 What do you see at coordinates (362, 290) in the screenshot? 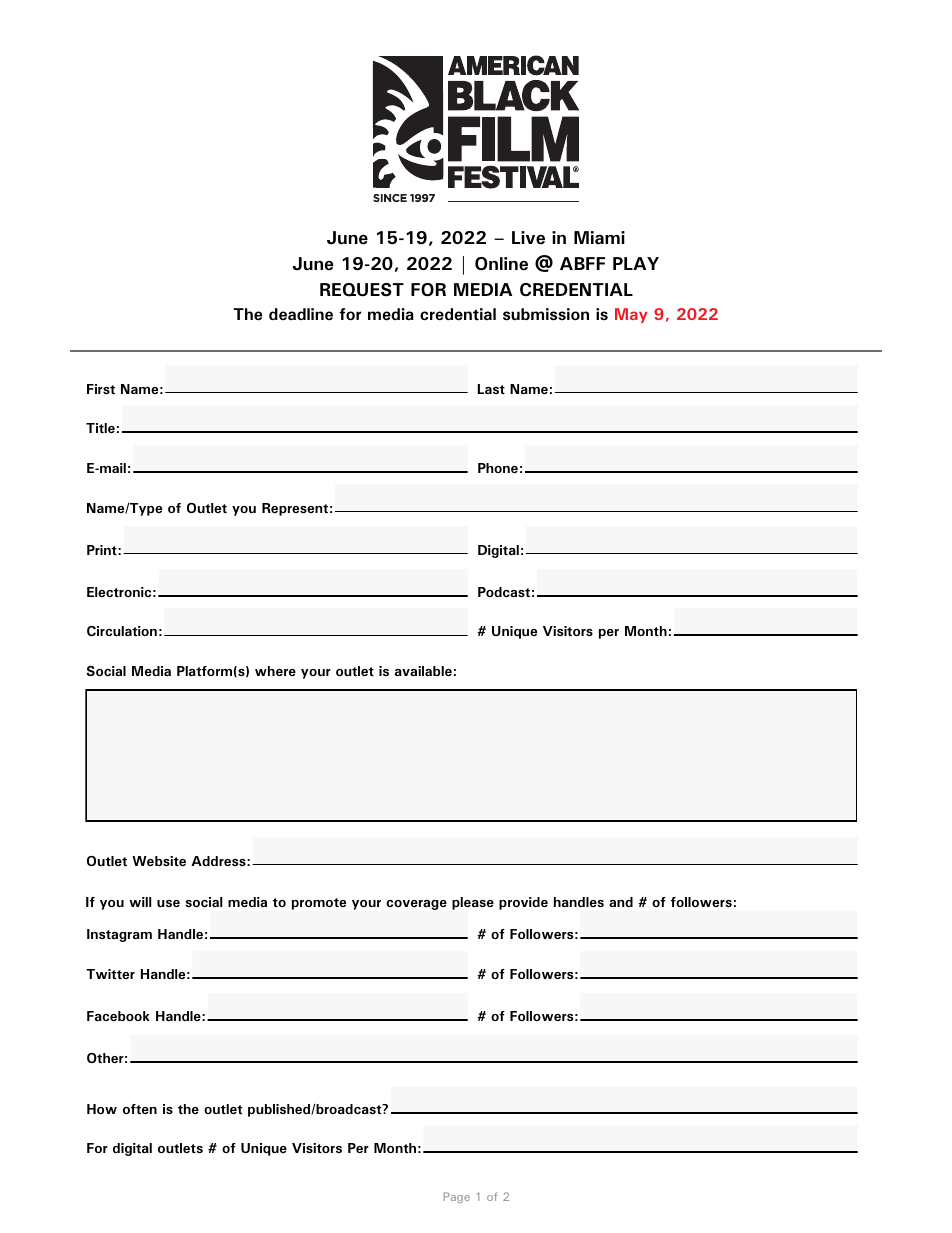
I see `REQUEST` at bounding box center [362, 290].
